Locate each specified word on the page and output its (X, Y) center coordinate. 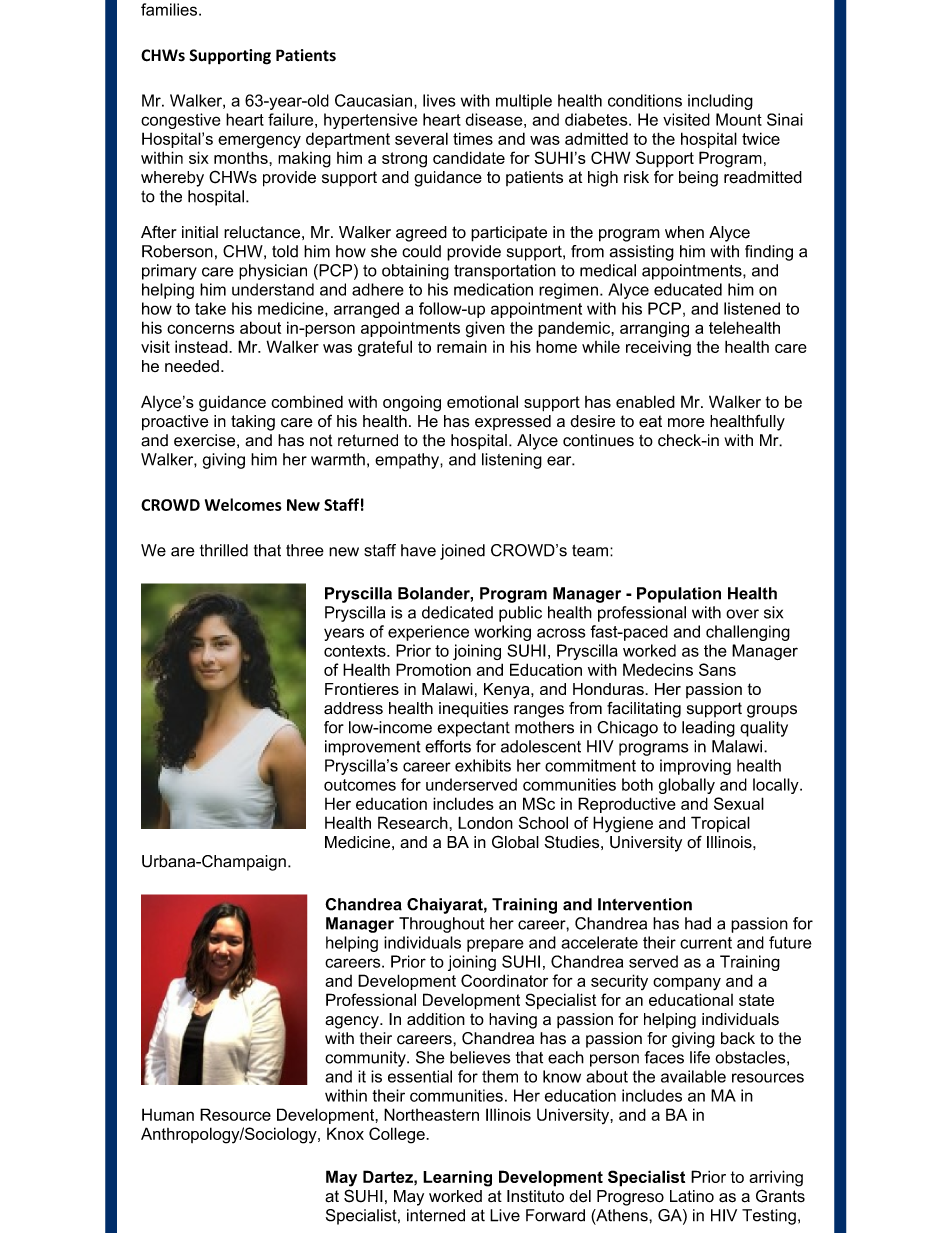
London (485, 822)
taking (253, 423)
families (170, 9)
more (686, 423)
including (720, 102)
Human (168, 1114)
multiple (524, 102)
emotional (482, 401)
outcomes (360, 785)
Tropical (720, 824)
